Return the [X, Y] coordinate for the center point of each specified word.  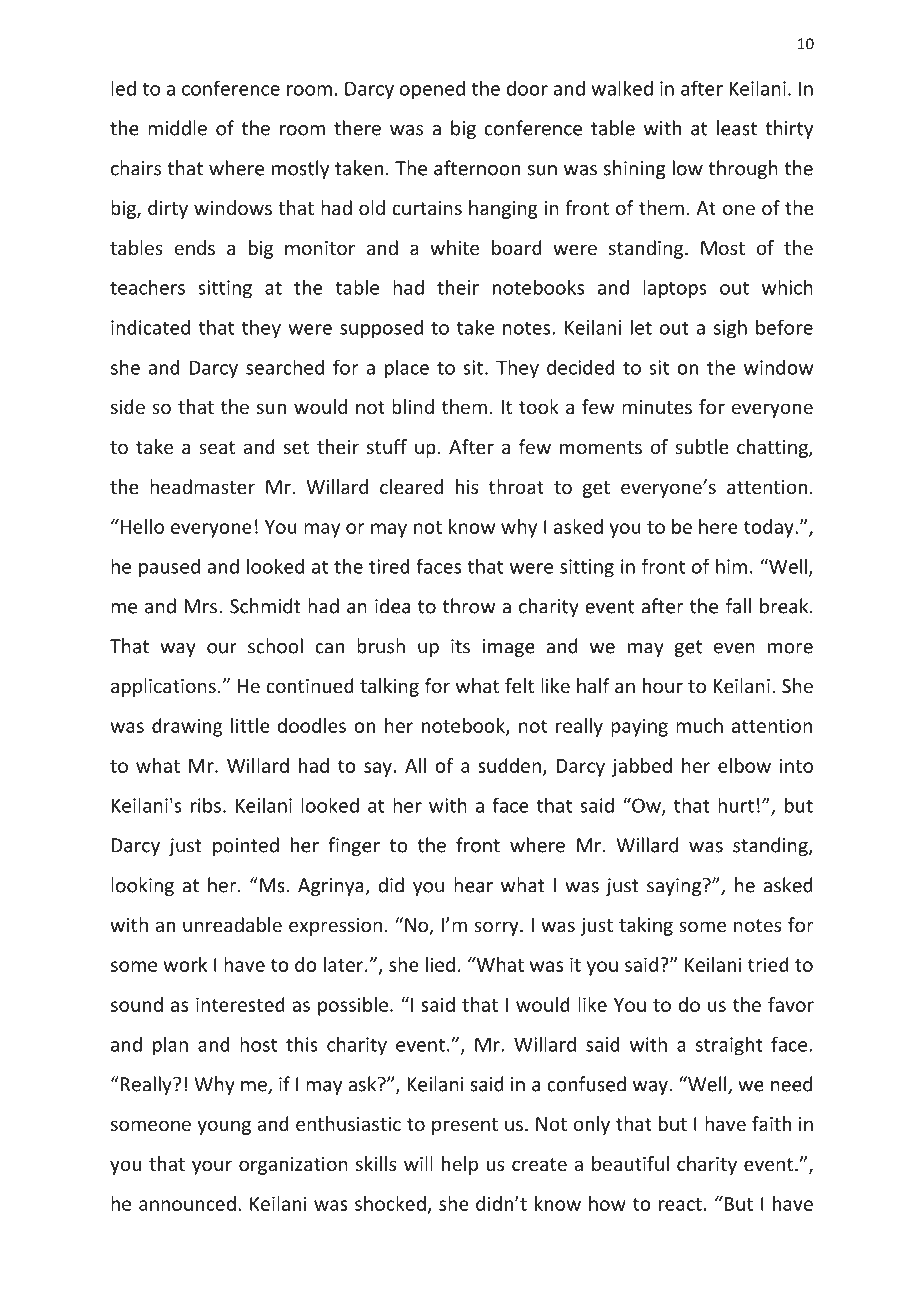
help [460, 1165]
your [212, 1167]
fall [738, 606]
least [737, 128]
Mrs [201, 606]
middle [177, 128]
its [460, 646]
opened [432, 90]
